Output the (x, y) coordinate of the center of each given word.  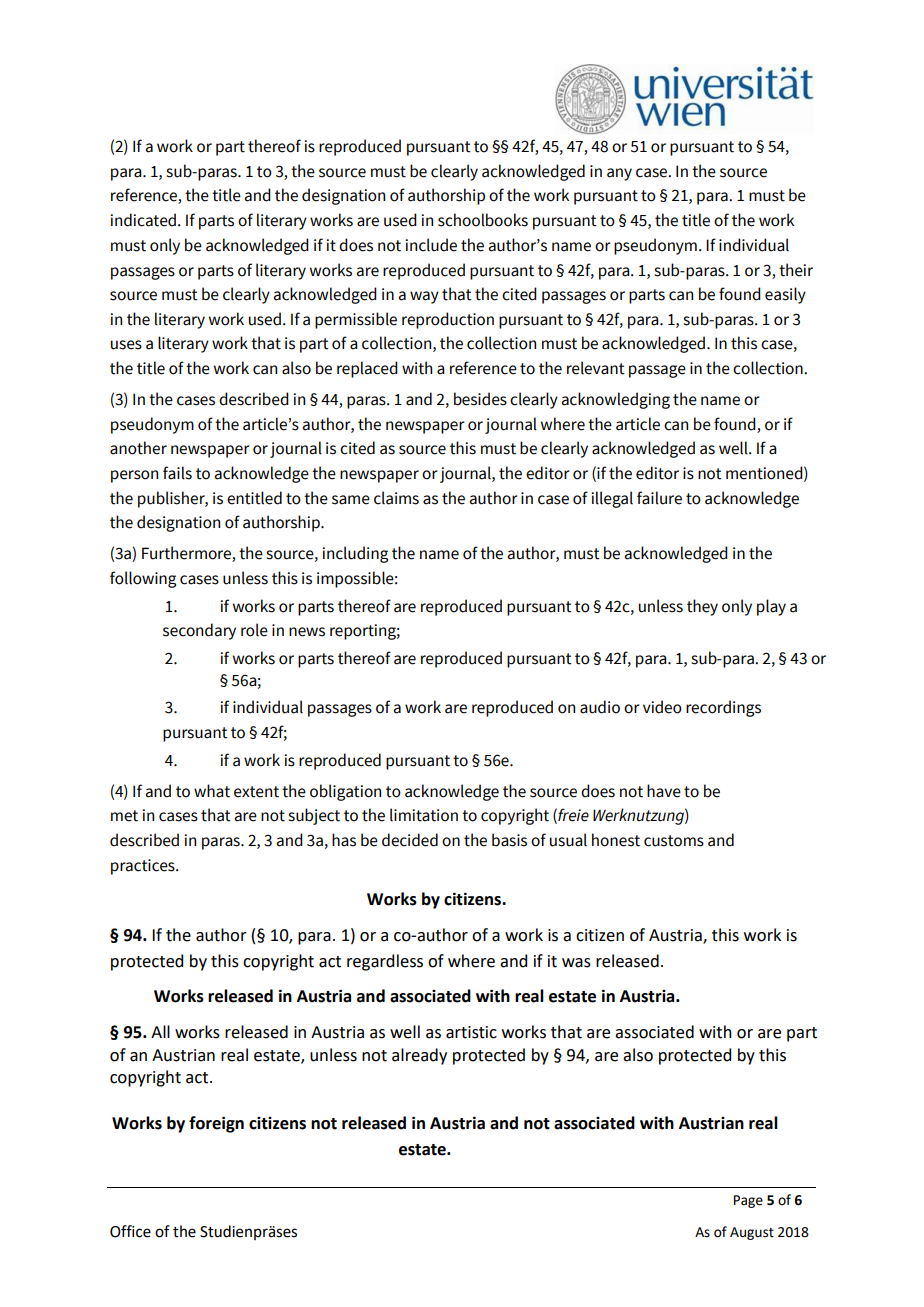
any (619, 174)
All (160, 1031)
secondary (199, 631)
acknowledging (616, 400)
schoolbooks (483, 220)
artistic (471, 1032)
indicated (143, 220)
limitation (424, 815)
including (355, 554)
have (664, 791)
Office (130, 1231)
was (576, 963)
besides (480, 399)
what (212, 791)
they (702, 607)
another (138, 448)
